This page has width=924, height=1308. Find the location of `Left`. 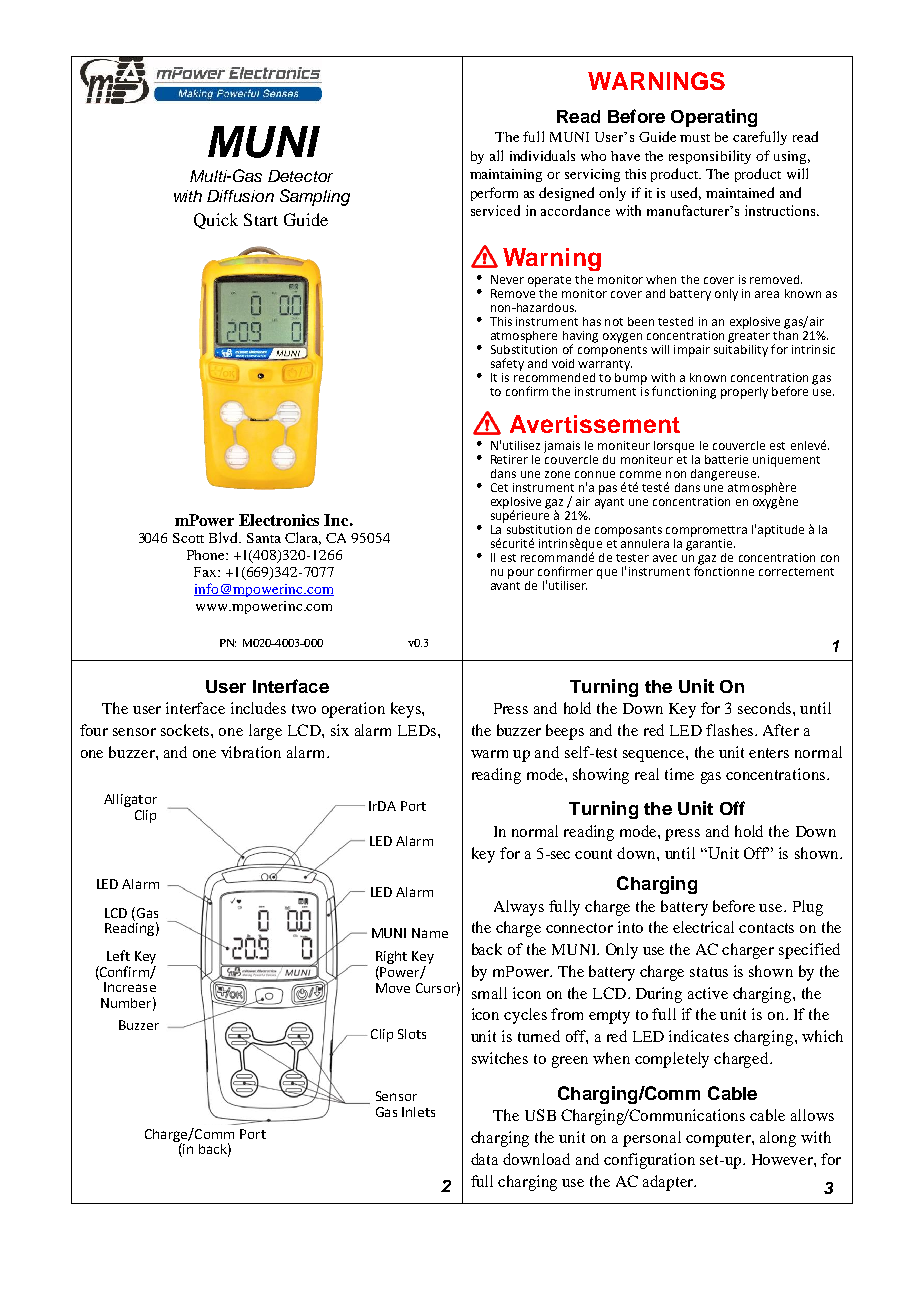

Left is located at coordinates (118, 955).
